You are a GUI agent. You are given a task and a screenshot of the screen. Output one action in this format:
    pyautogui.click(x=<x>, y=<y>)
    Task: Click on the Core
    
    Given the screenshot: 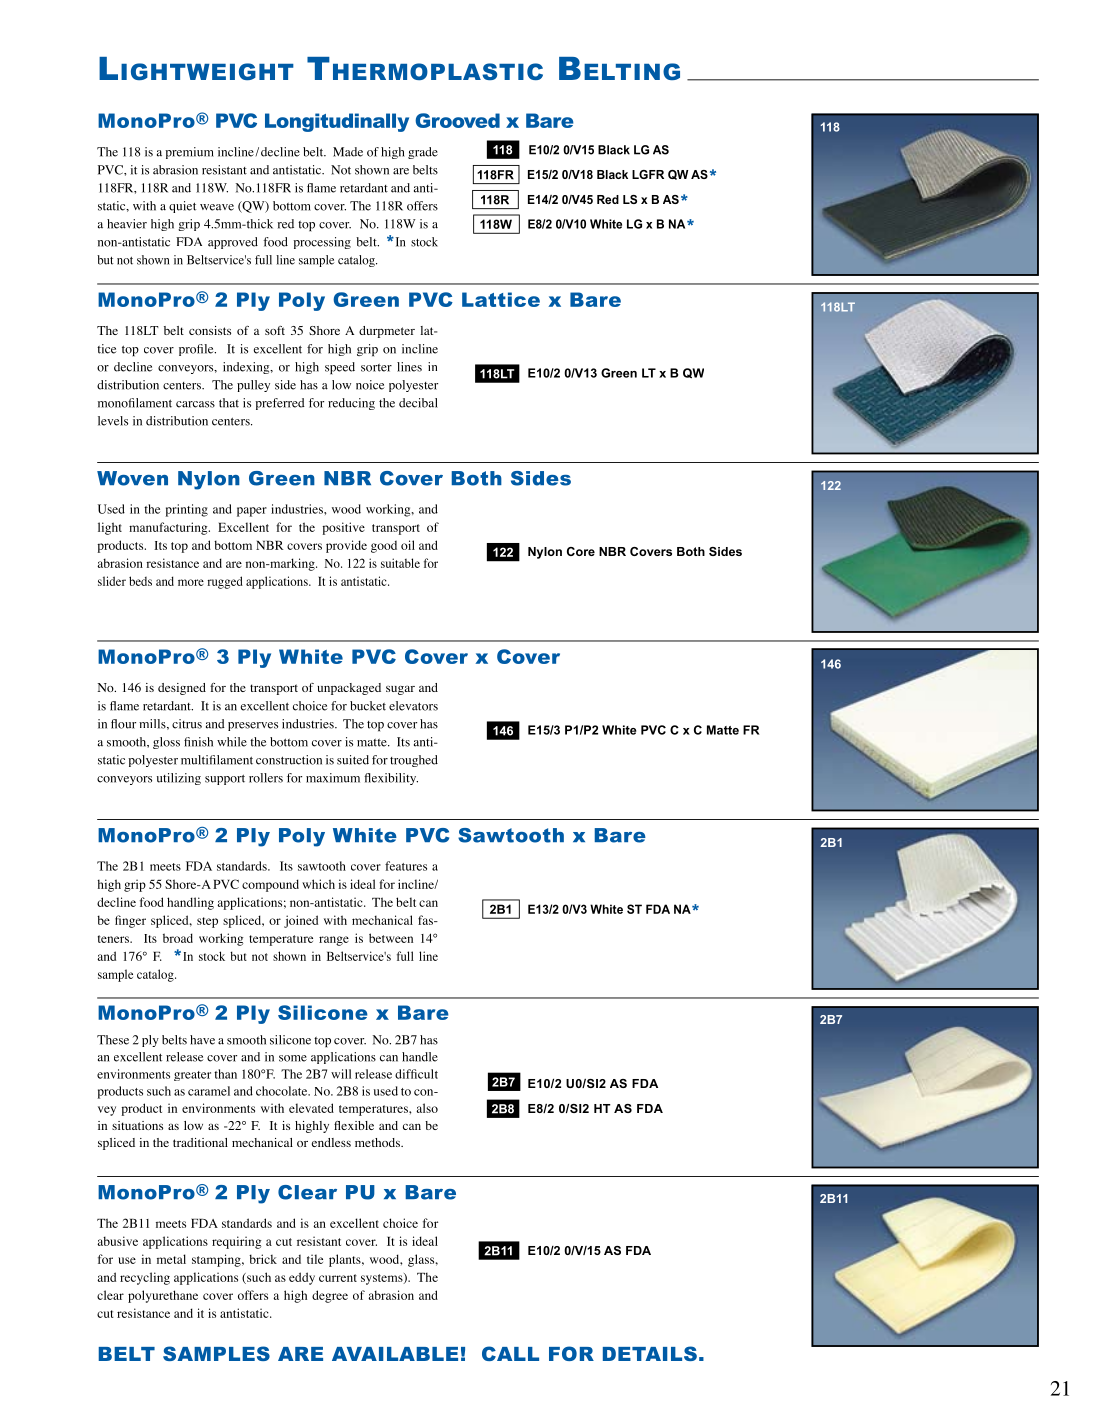 What is the action you would take?
    pyautogui.click(x=581, y=551)
